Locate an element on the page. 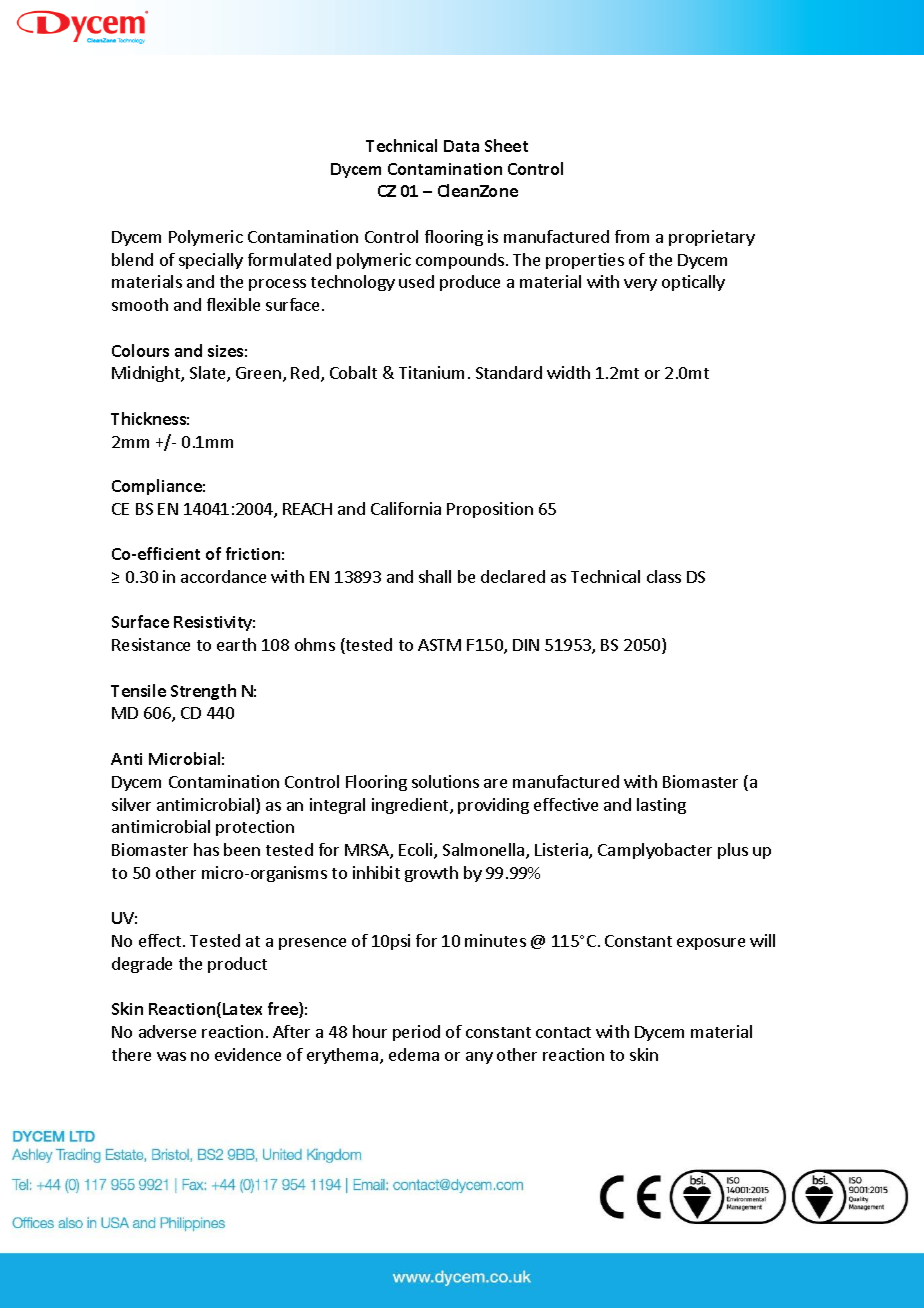 The image size is (924, 1308). shall is located at coordinates (435, 576).
